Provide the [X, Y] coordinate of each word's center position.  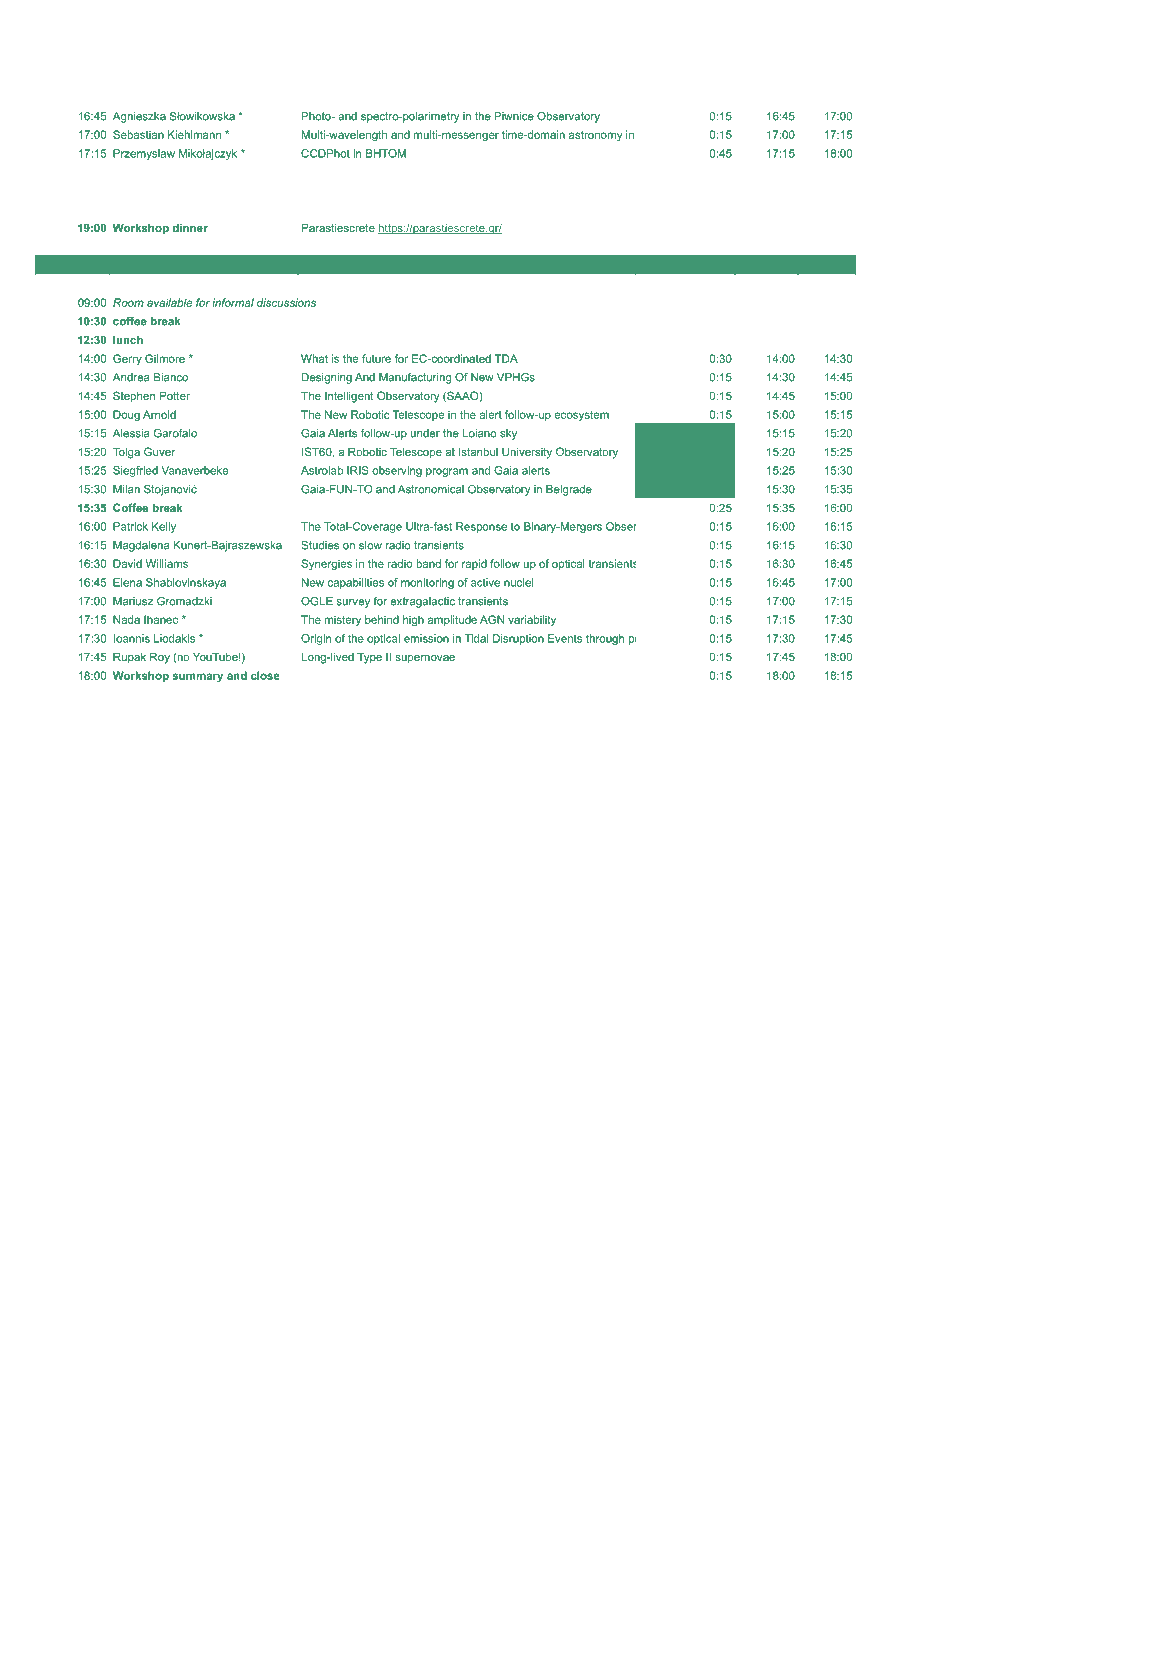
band [428, 563]
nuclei [518, 582]
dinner [190, 227]
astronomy [595, 136]
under [425, 433]
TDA [506, 358]
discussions [286, 302]
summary [197, 677]
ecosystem [581, 416]
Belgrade [569, 490]
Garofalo [175, 433]
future [376, 358]
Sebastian [138, 134]
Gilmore [165, 358]
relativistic [720, 134]
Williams [167, 563]
